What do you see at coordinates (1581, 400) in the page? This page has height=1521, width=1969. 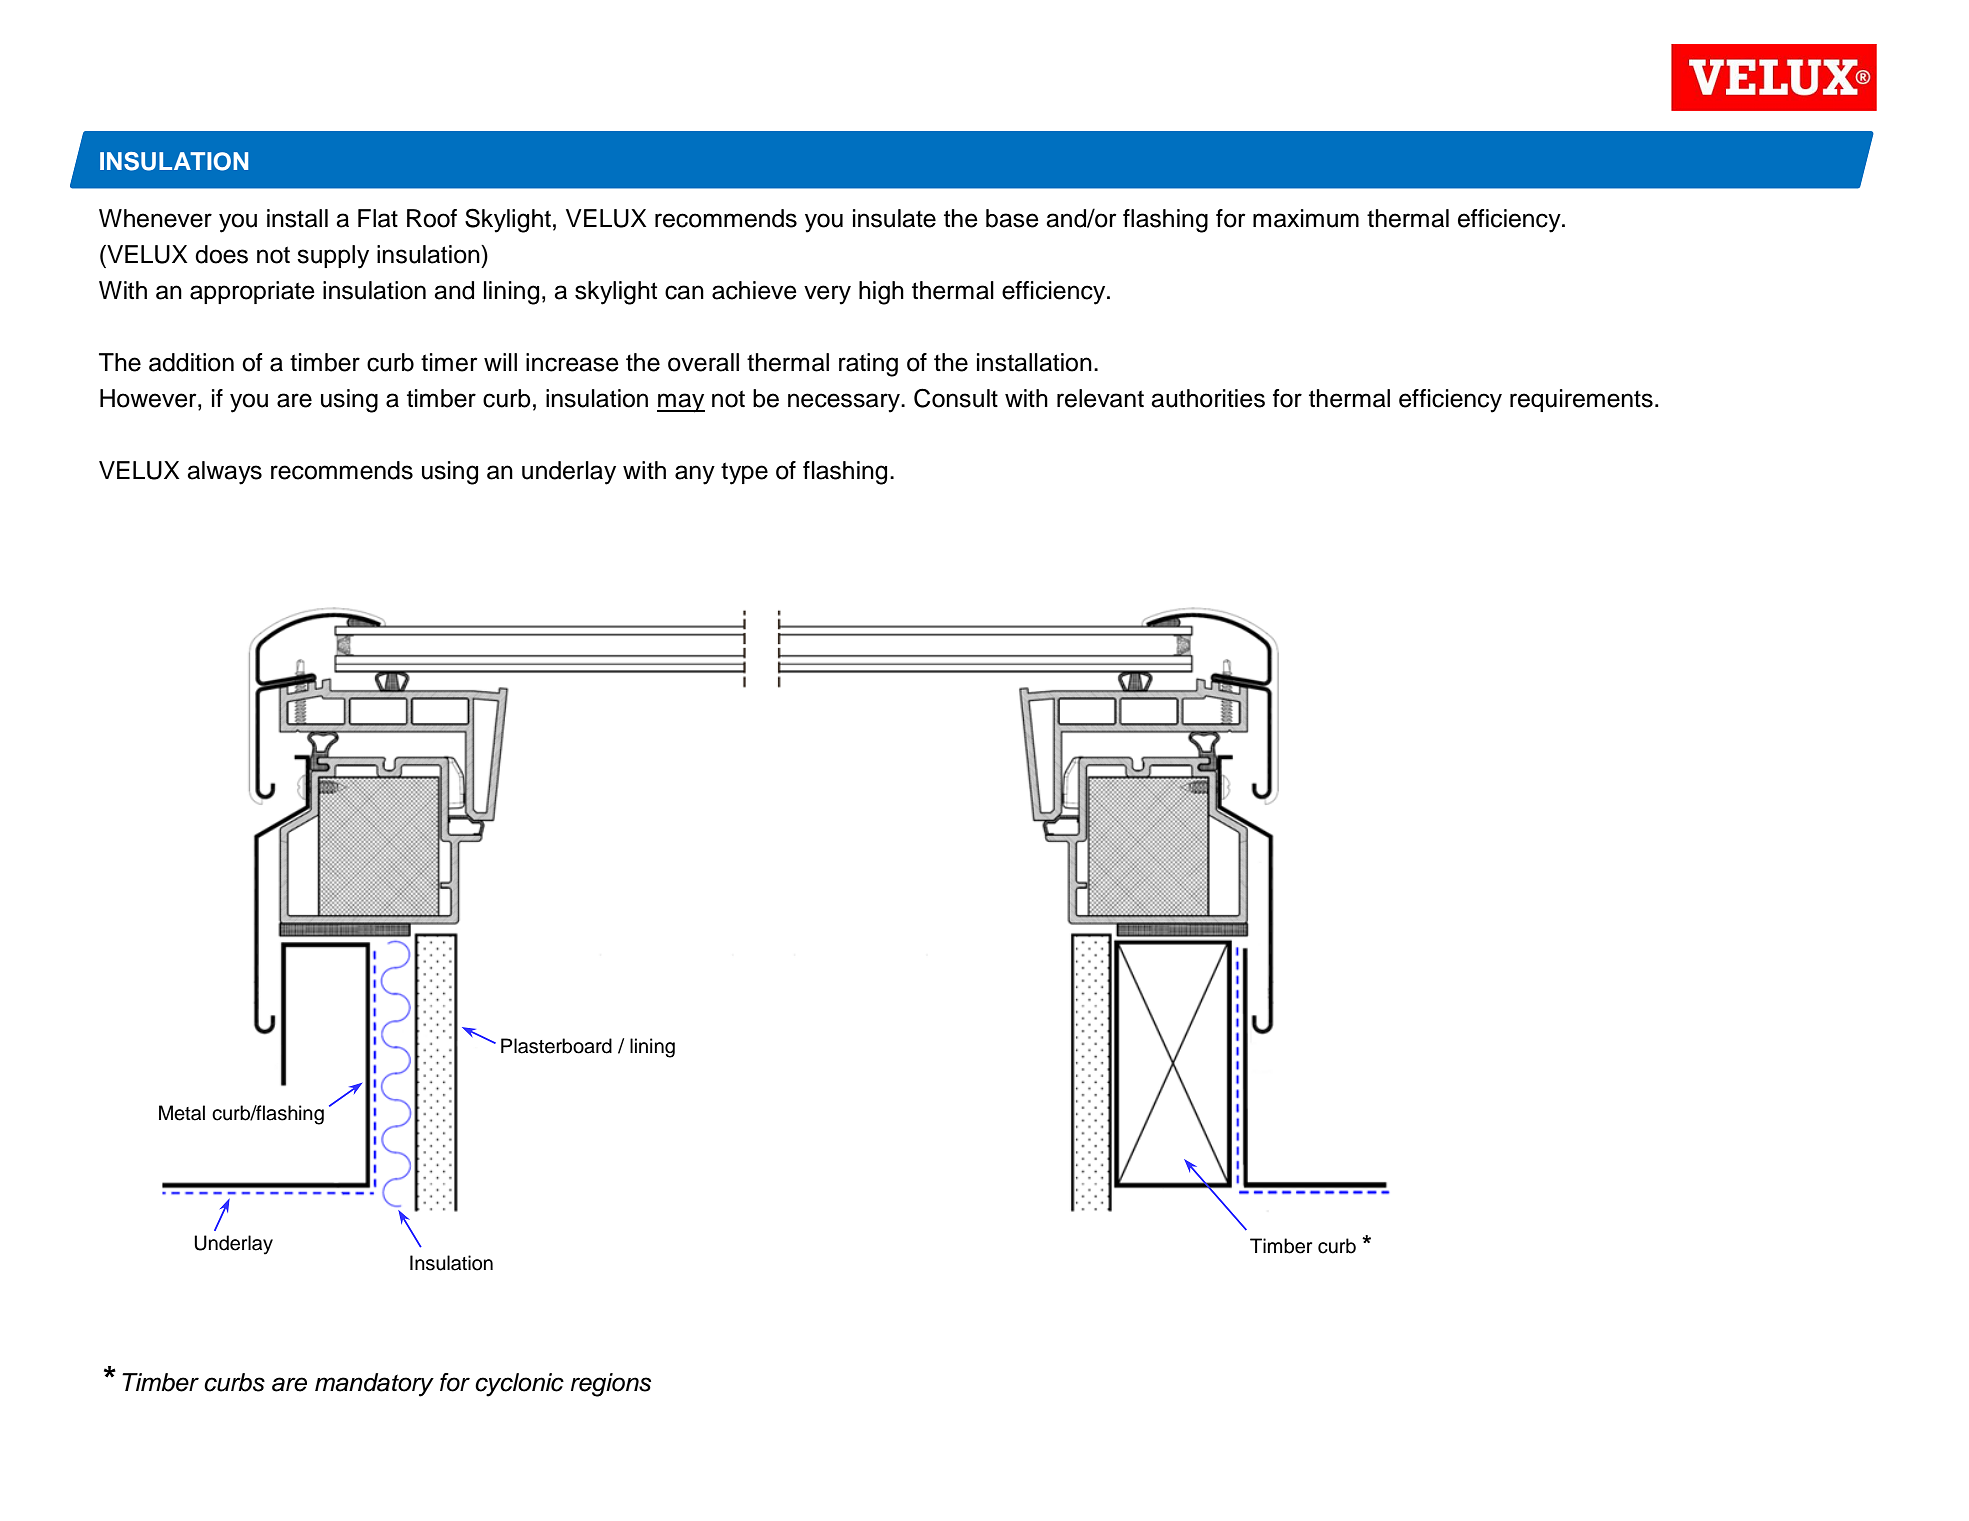 I see `requirements` at bounding box center [1581, 400].
